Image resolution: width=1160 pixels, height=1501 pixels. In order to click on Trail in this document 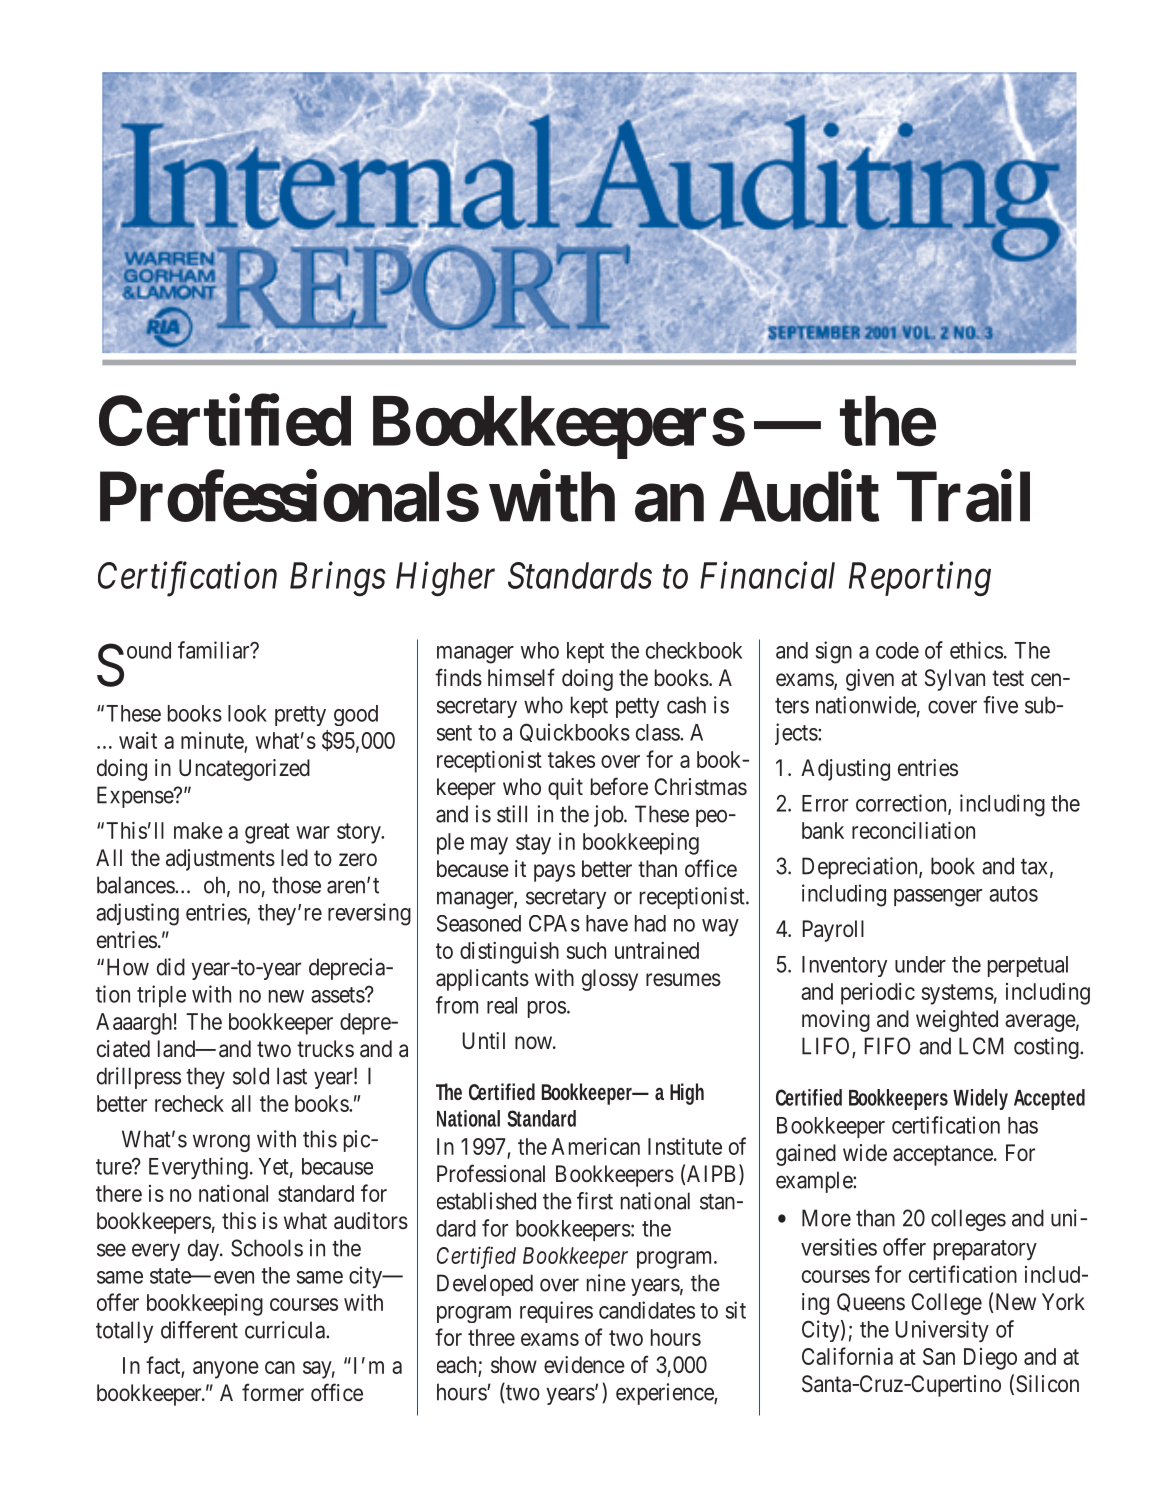, I will do `click(963, 497)`.
